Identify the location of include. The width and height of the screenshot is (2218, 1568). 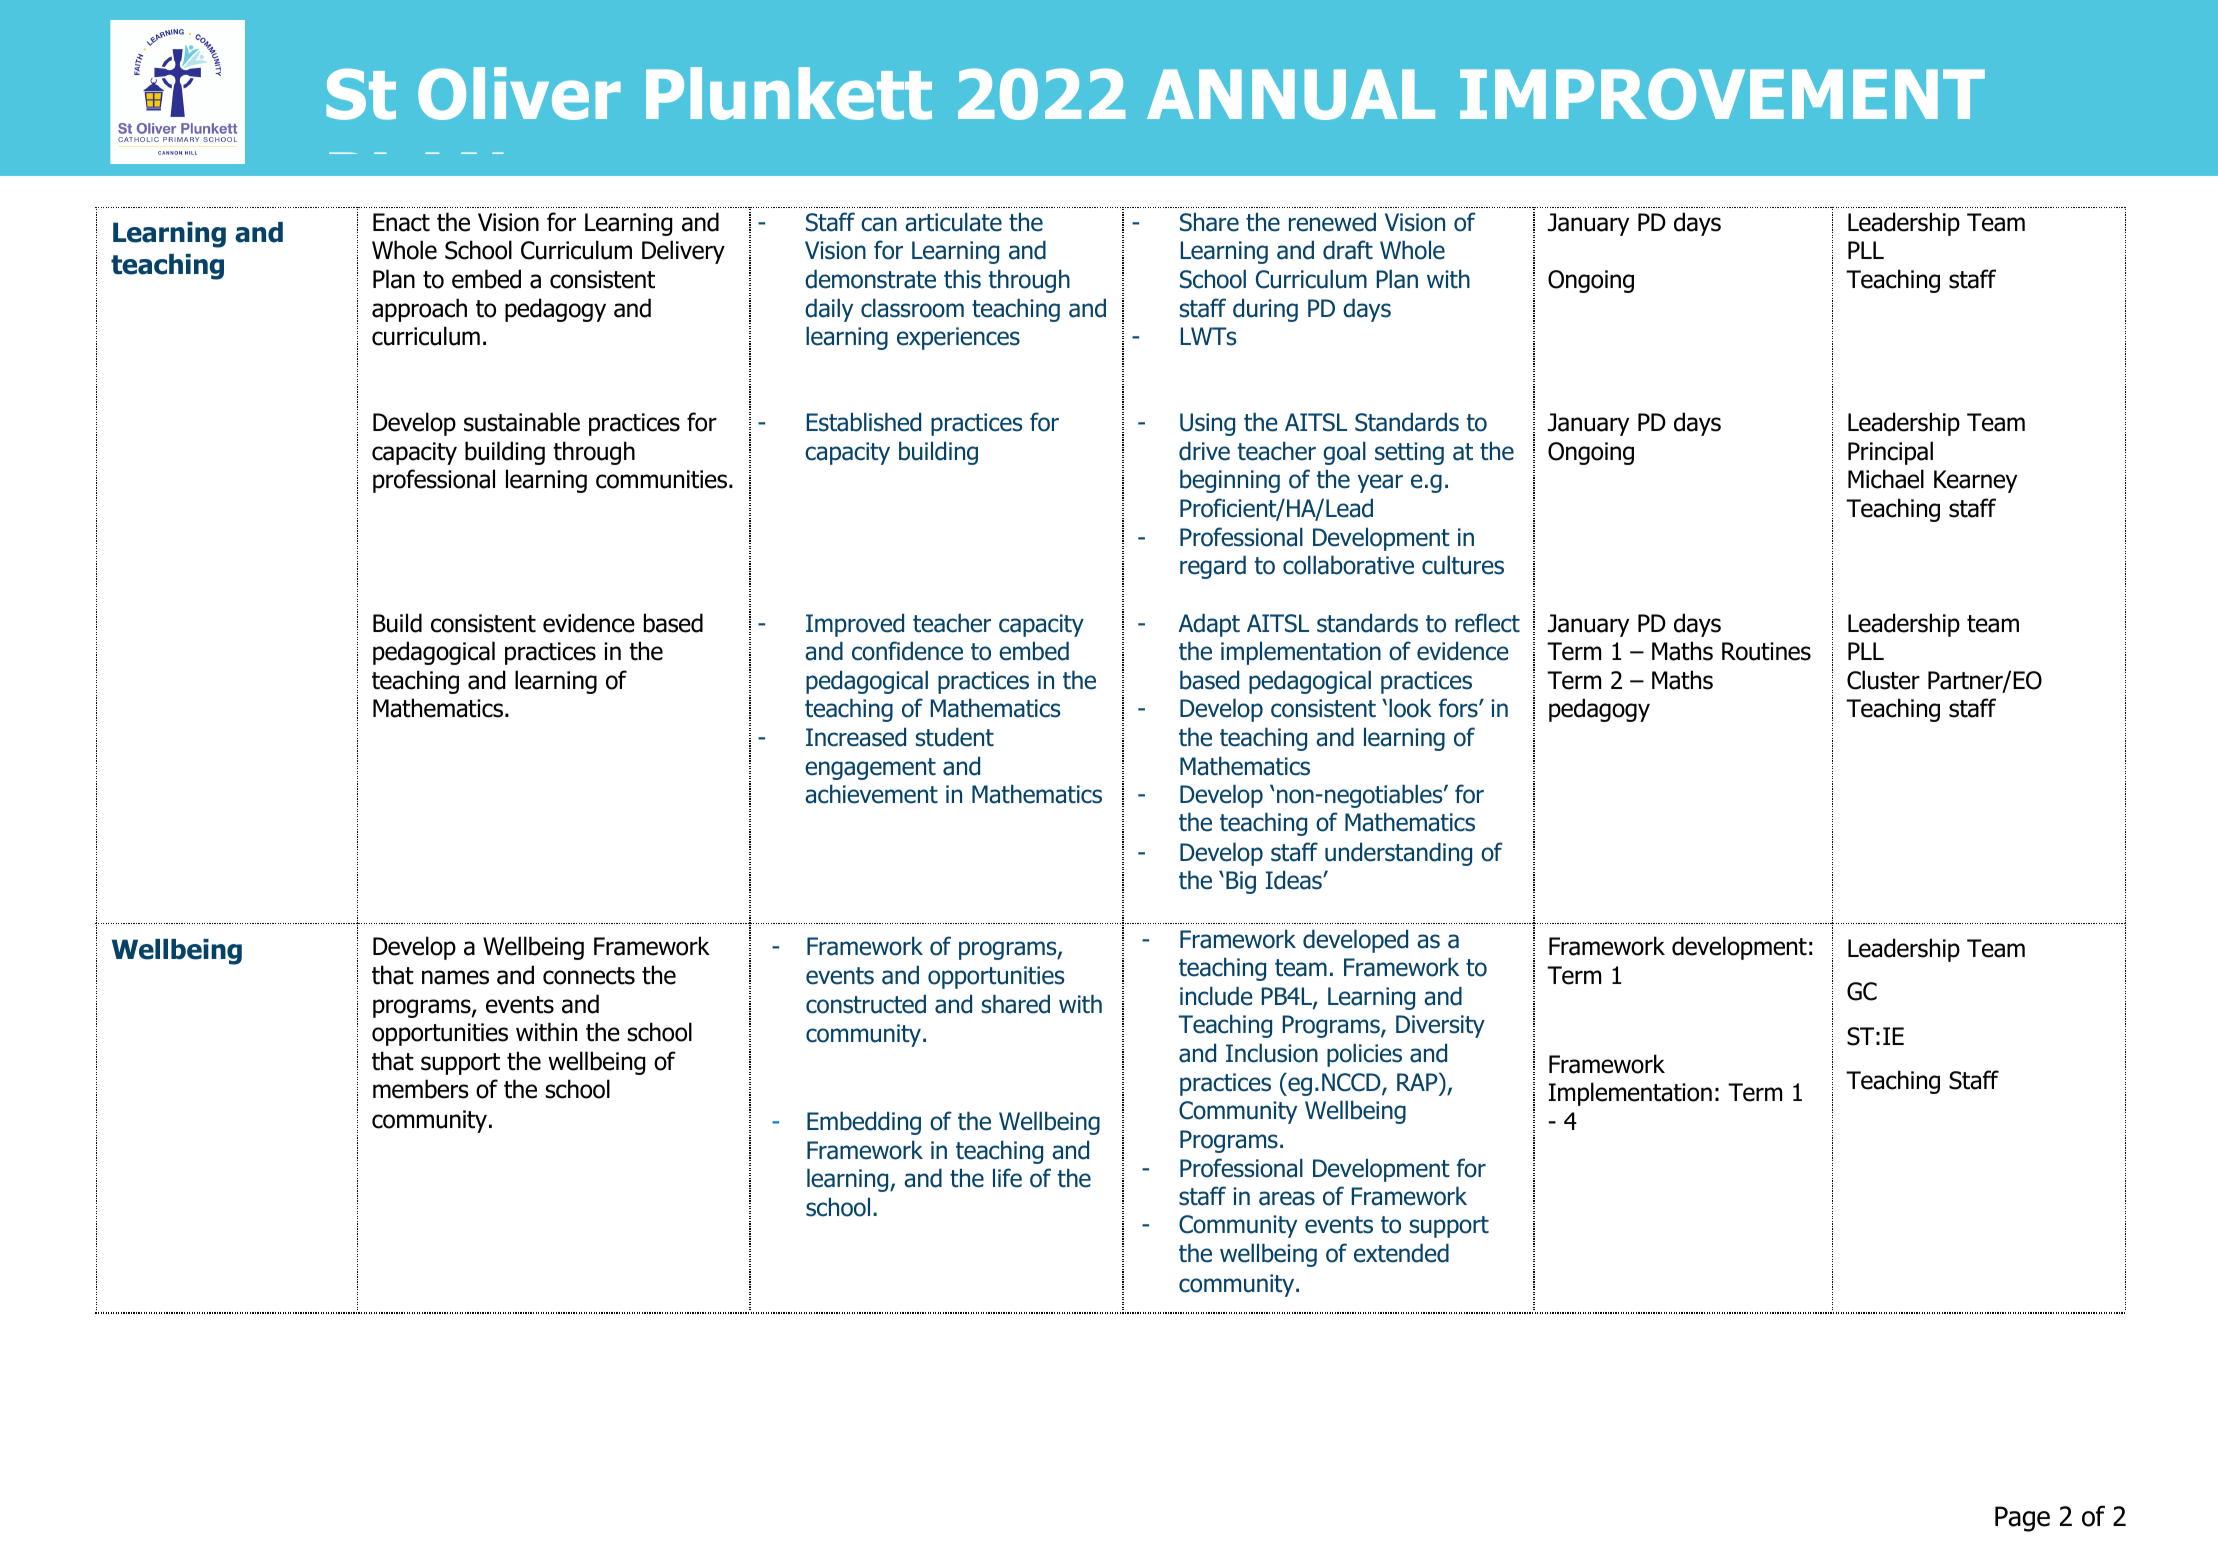
(1216, 996).
